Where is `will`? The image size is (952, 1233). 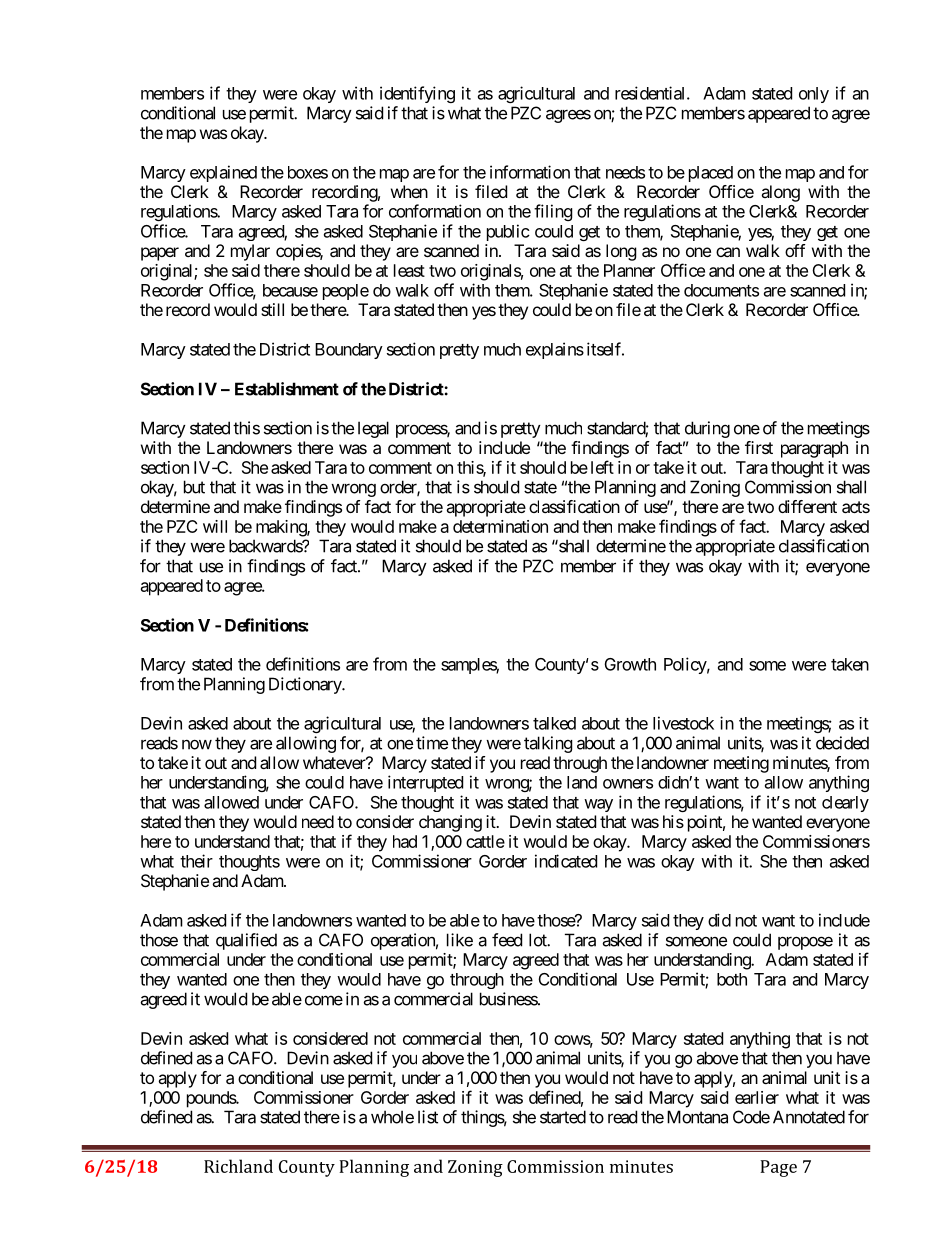
will is located at coordinates (215, 526).
